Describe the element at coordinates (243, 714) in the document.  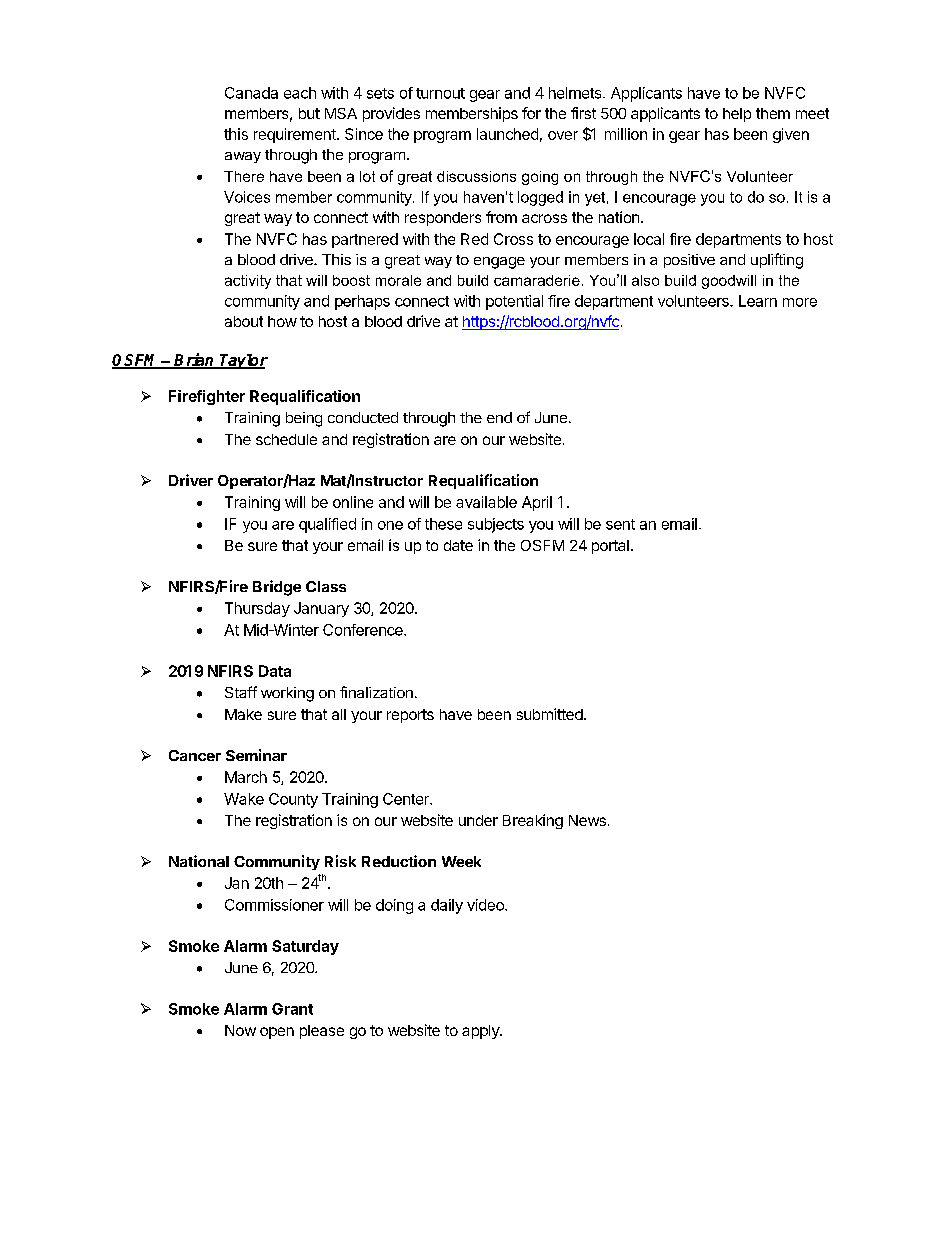
I see `Make` at that location.
